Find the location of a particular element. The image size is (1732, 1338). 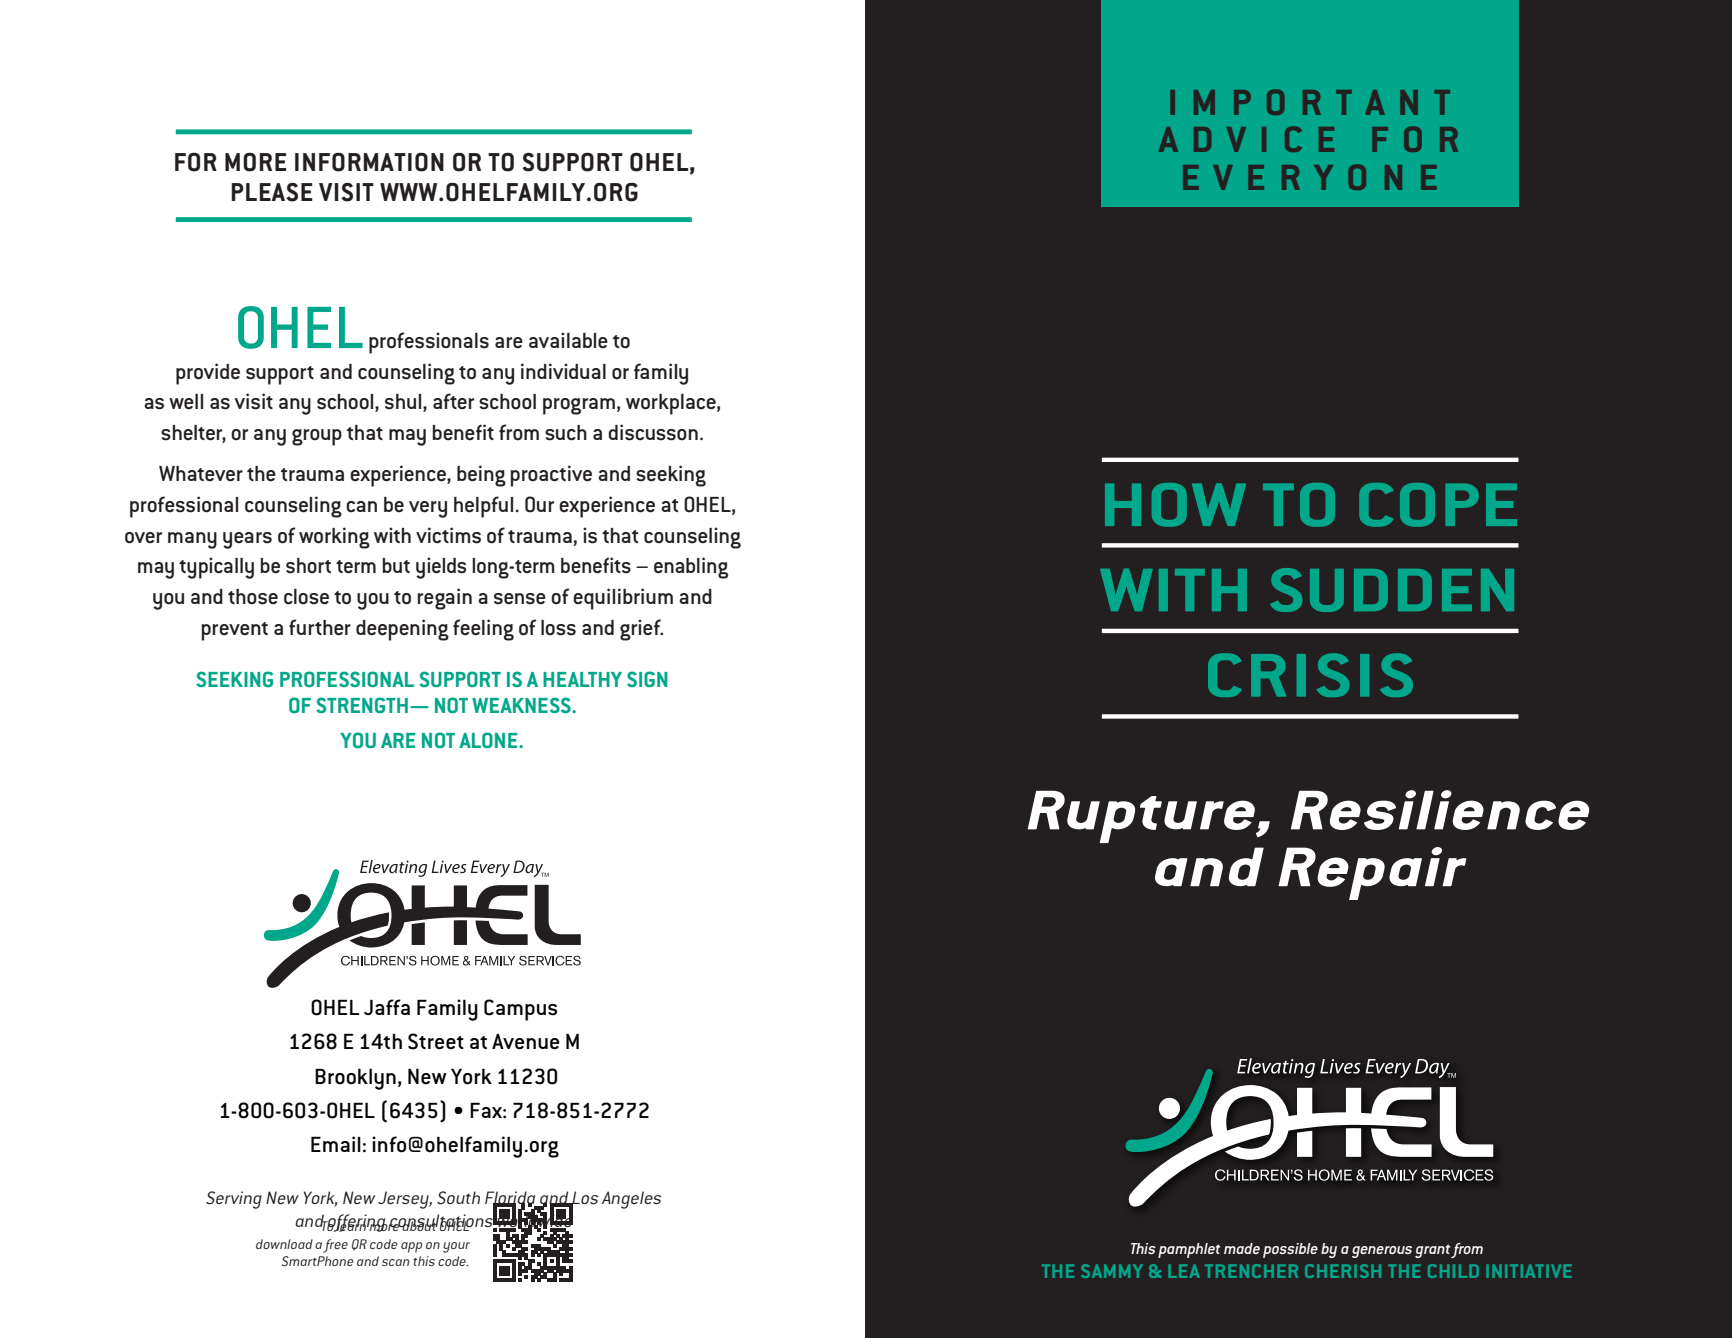

Repair is located at coordinates (1372, 873).
